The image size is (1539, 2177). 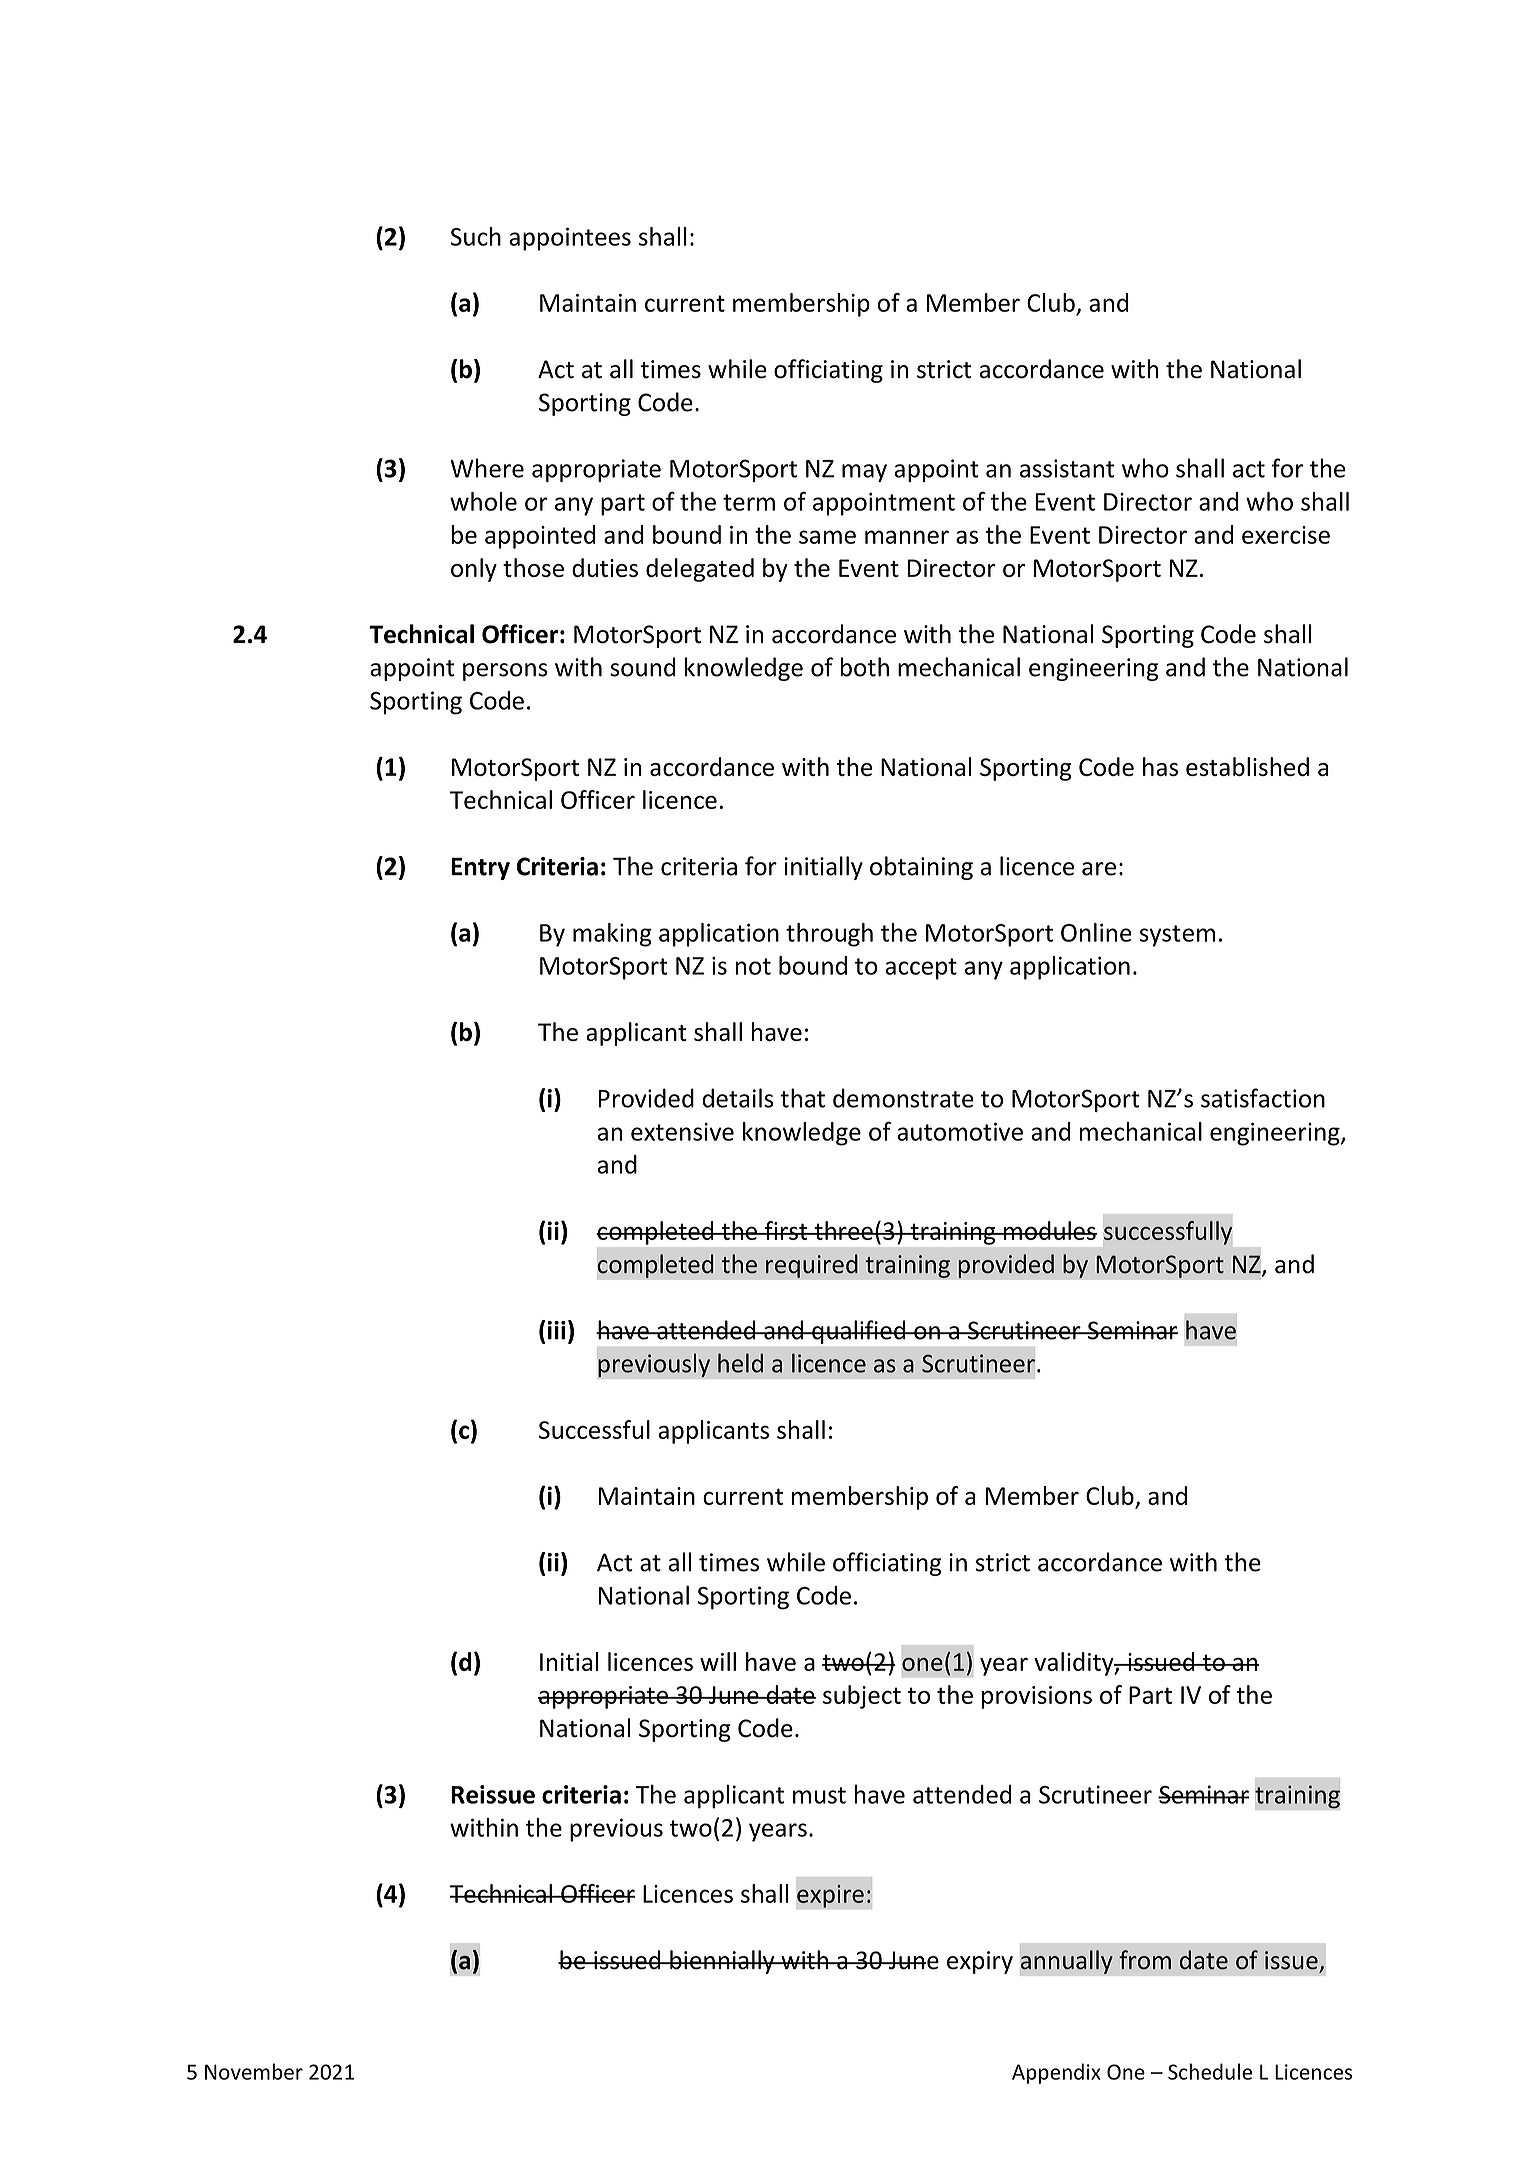 I want to click on subject, so click(x=862, y=1697).
